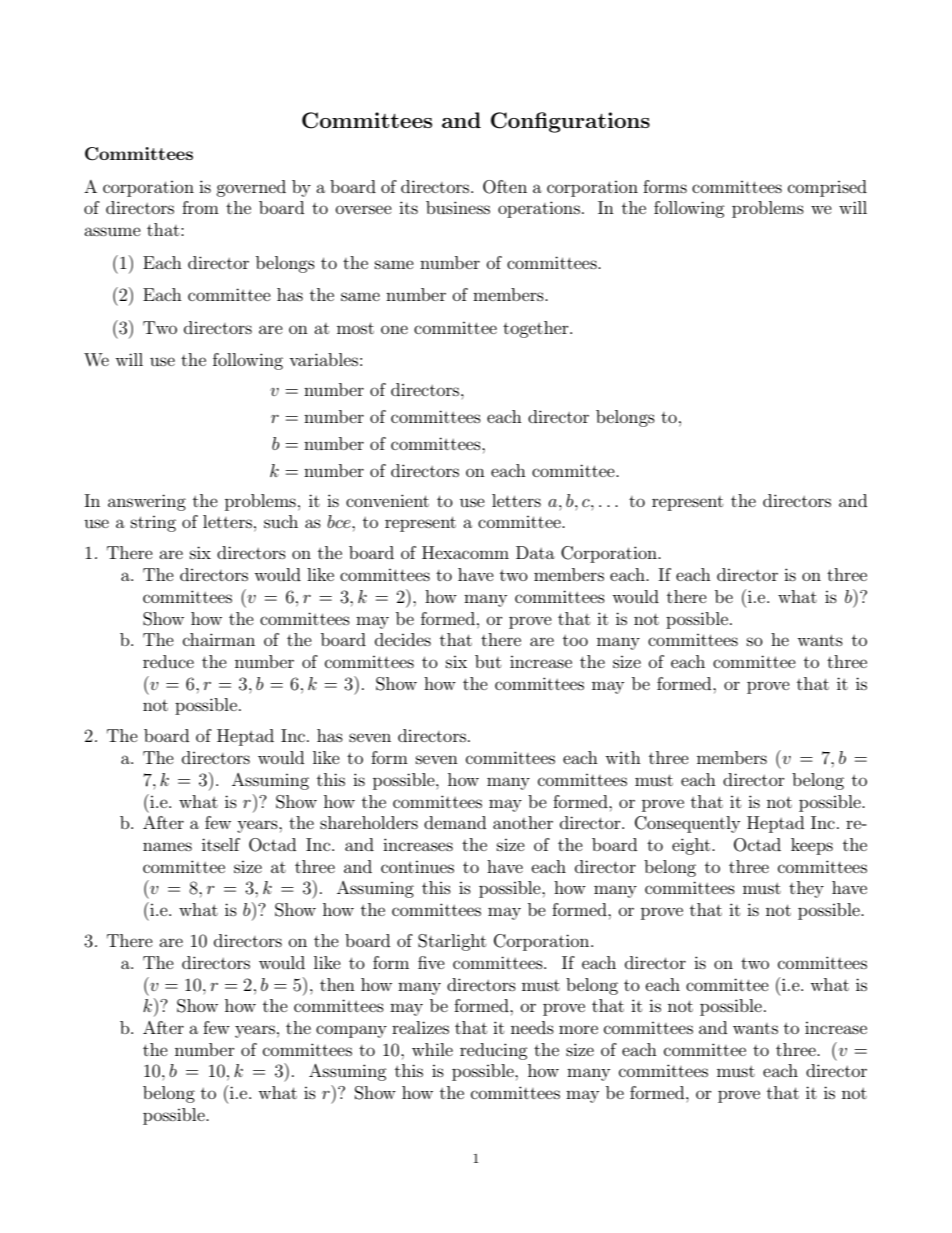  I want to click on then, so click(337, 984).
